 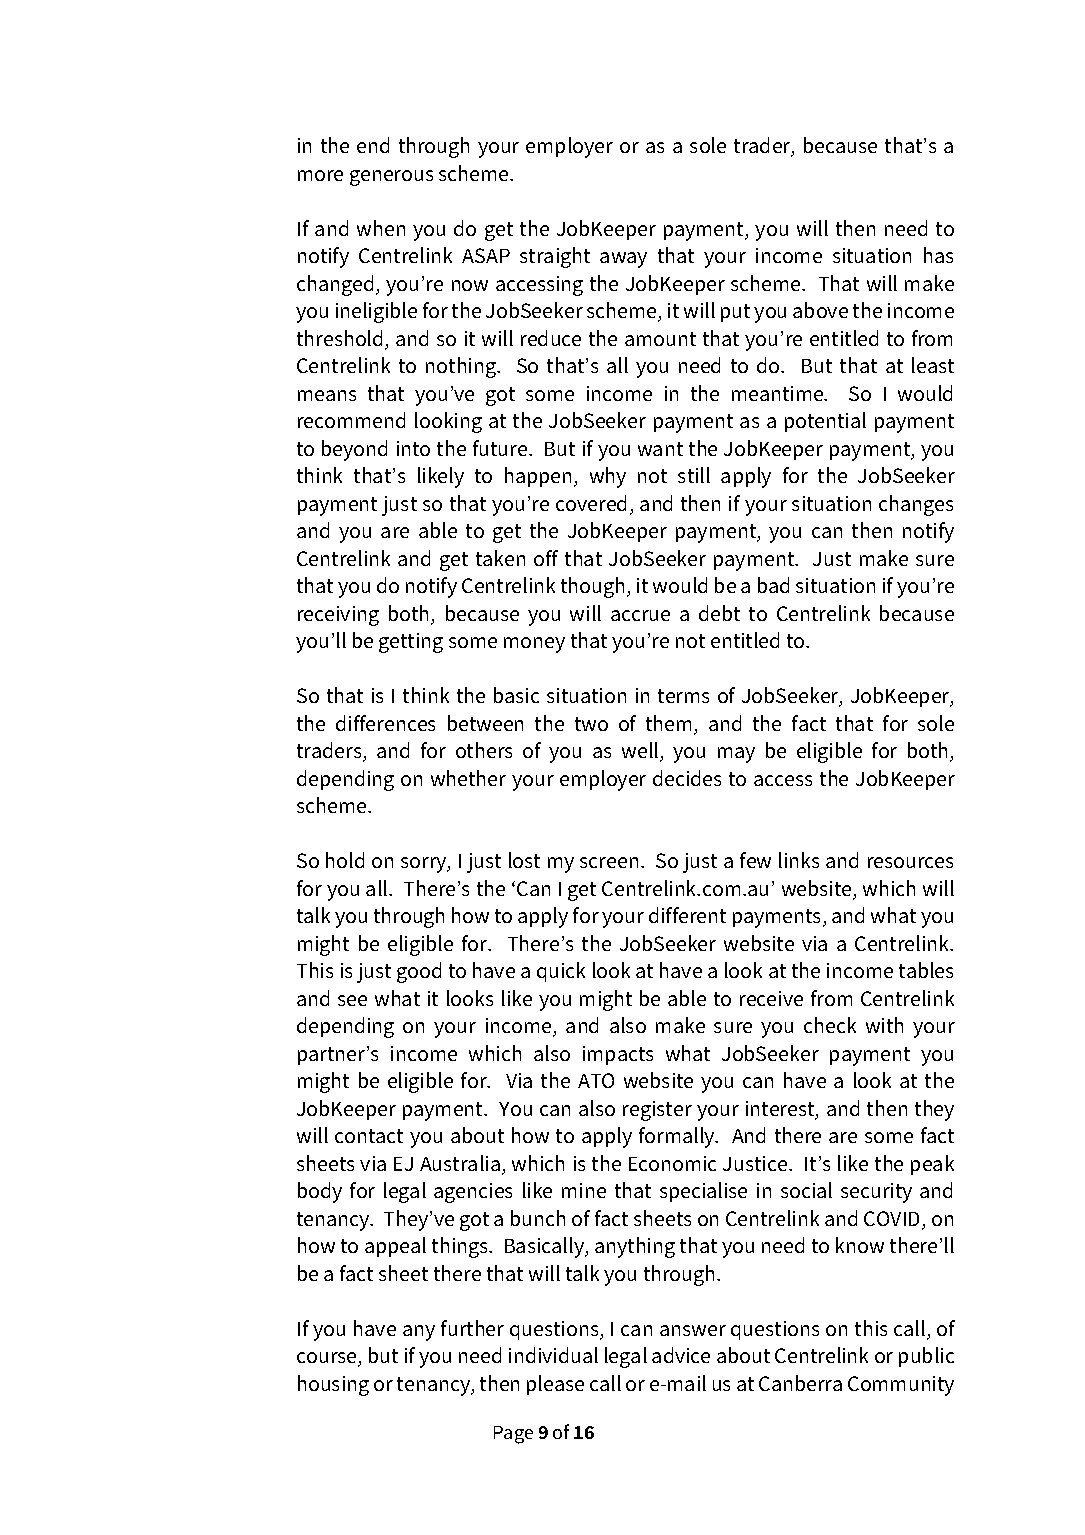 I want to click on register, so click(x=657, y=1111).
